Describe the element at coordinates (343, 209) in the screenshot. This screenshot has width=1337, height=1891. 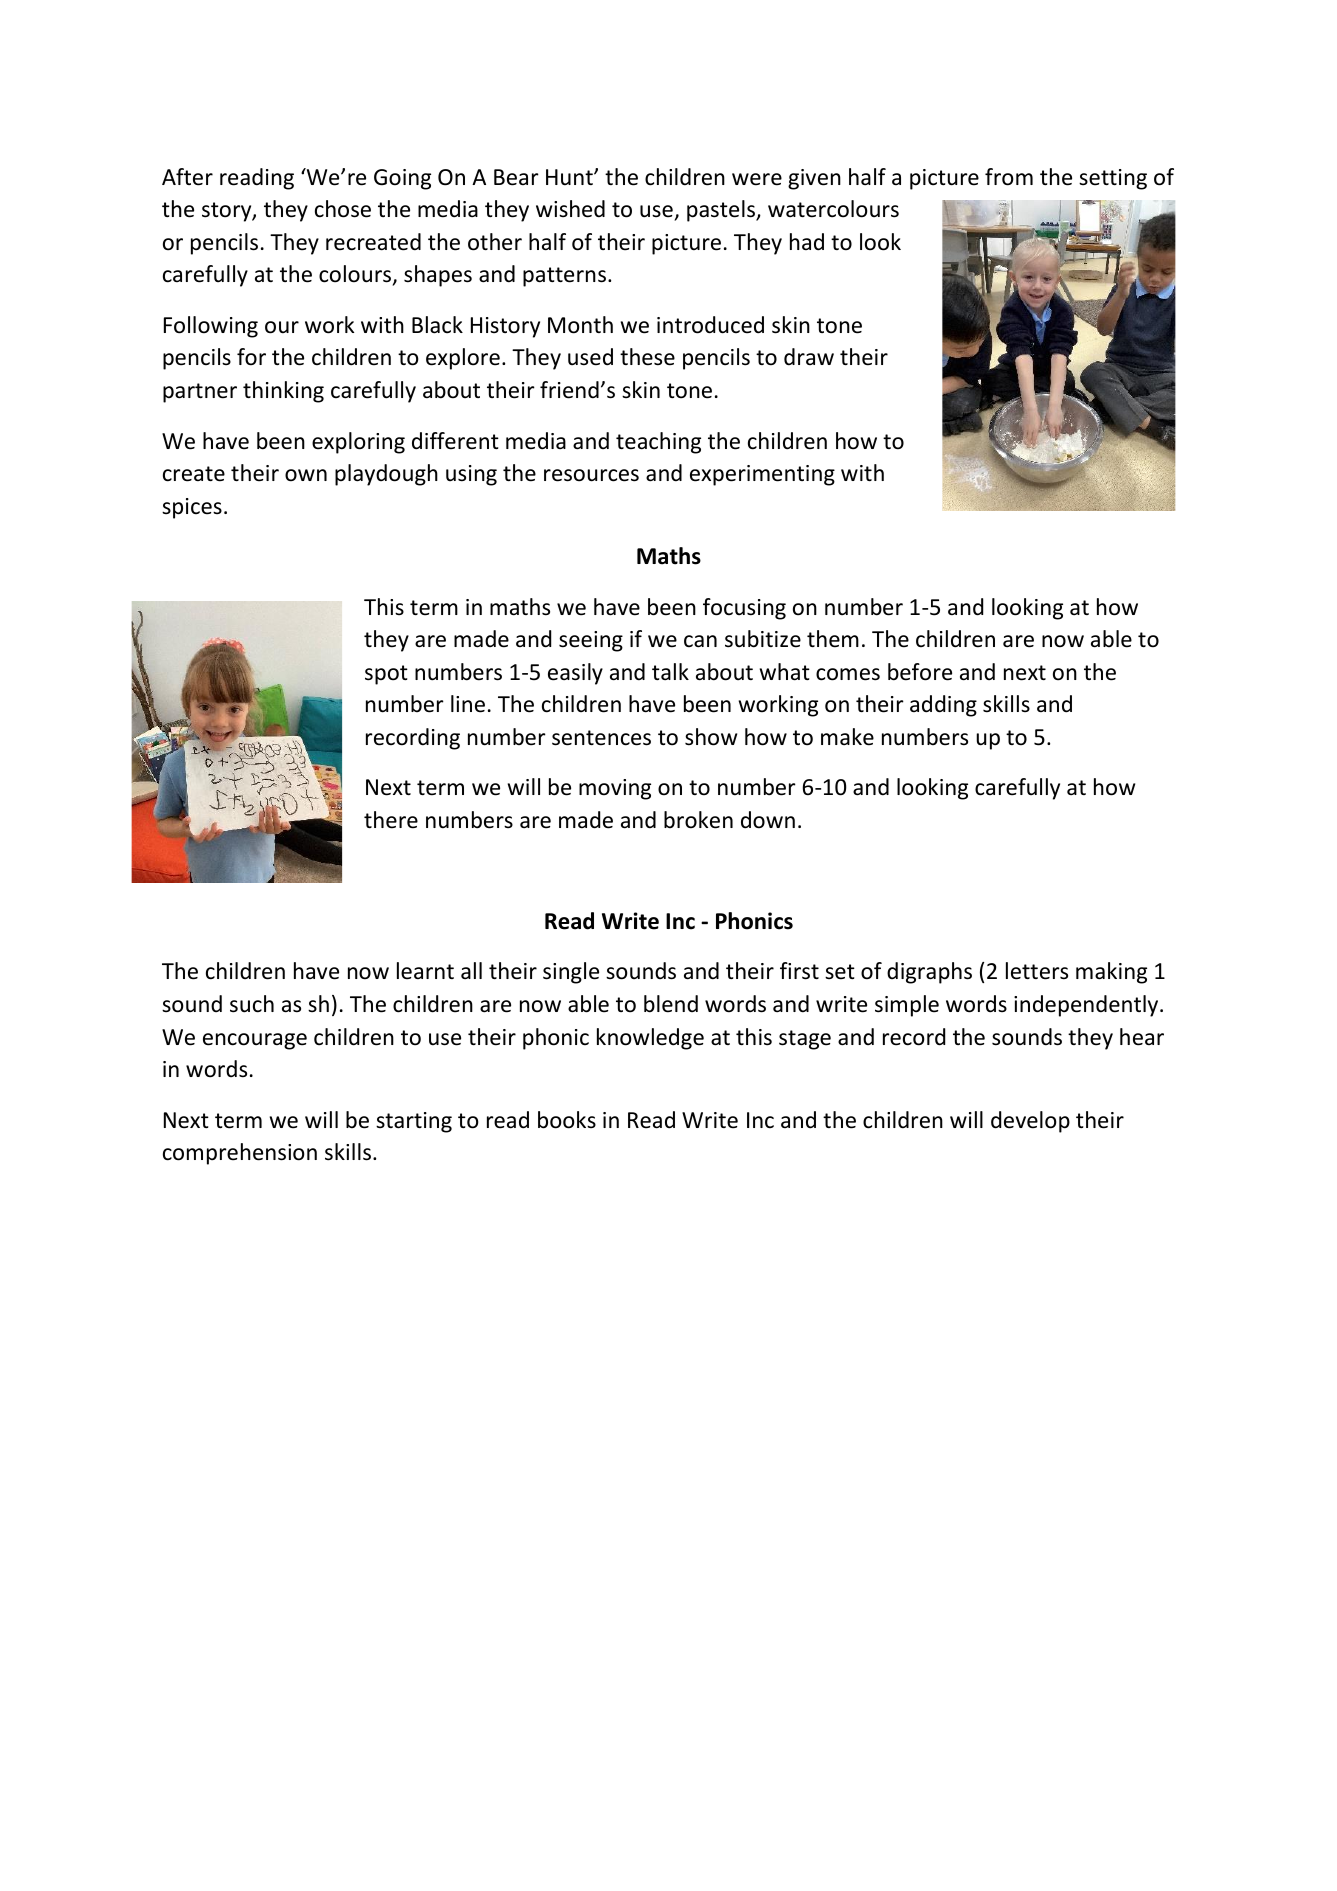
I see `chose` at that location.
